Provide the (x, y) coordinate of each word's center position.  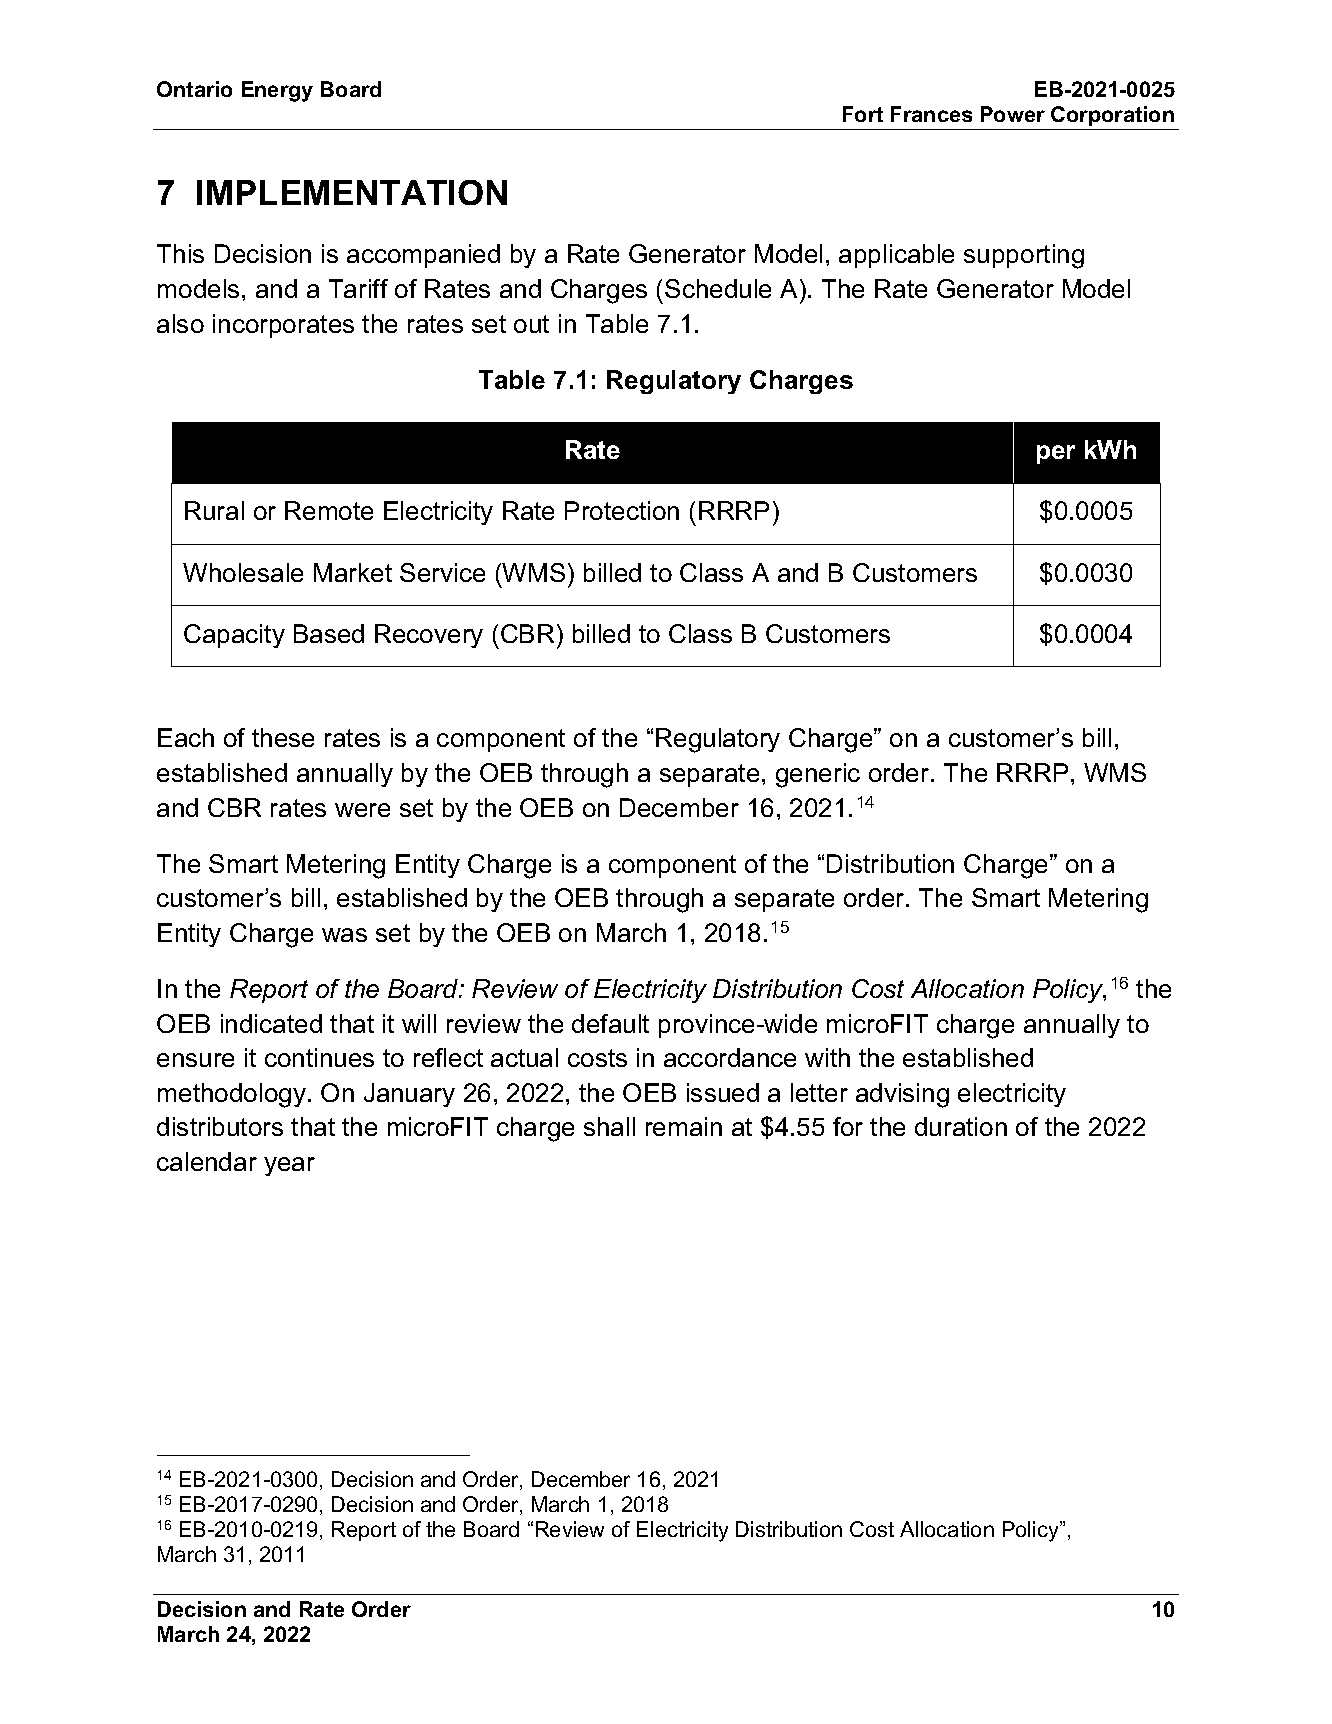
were (362, 810)
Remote (329, 510)
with (827, 1057)
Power (1013, 114)
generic (818, 775)
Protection (622, 510)
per (1056, 454)
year (289, 1166)
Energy (277, 91)
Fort (863, 114)
